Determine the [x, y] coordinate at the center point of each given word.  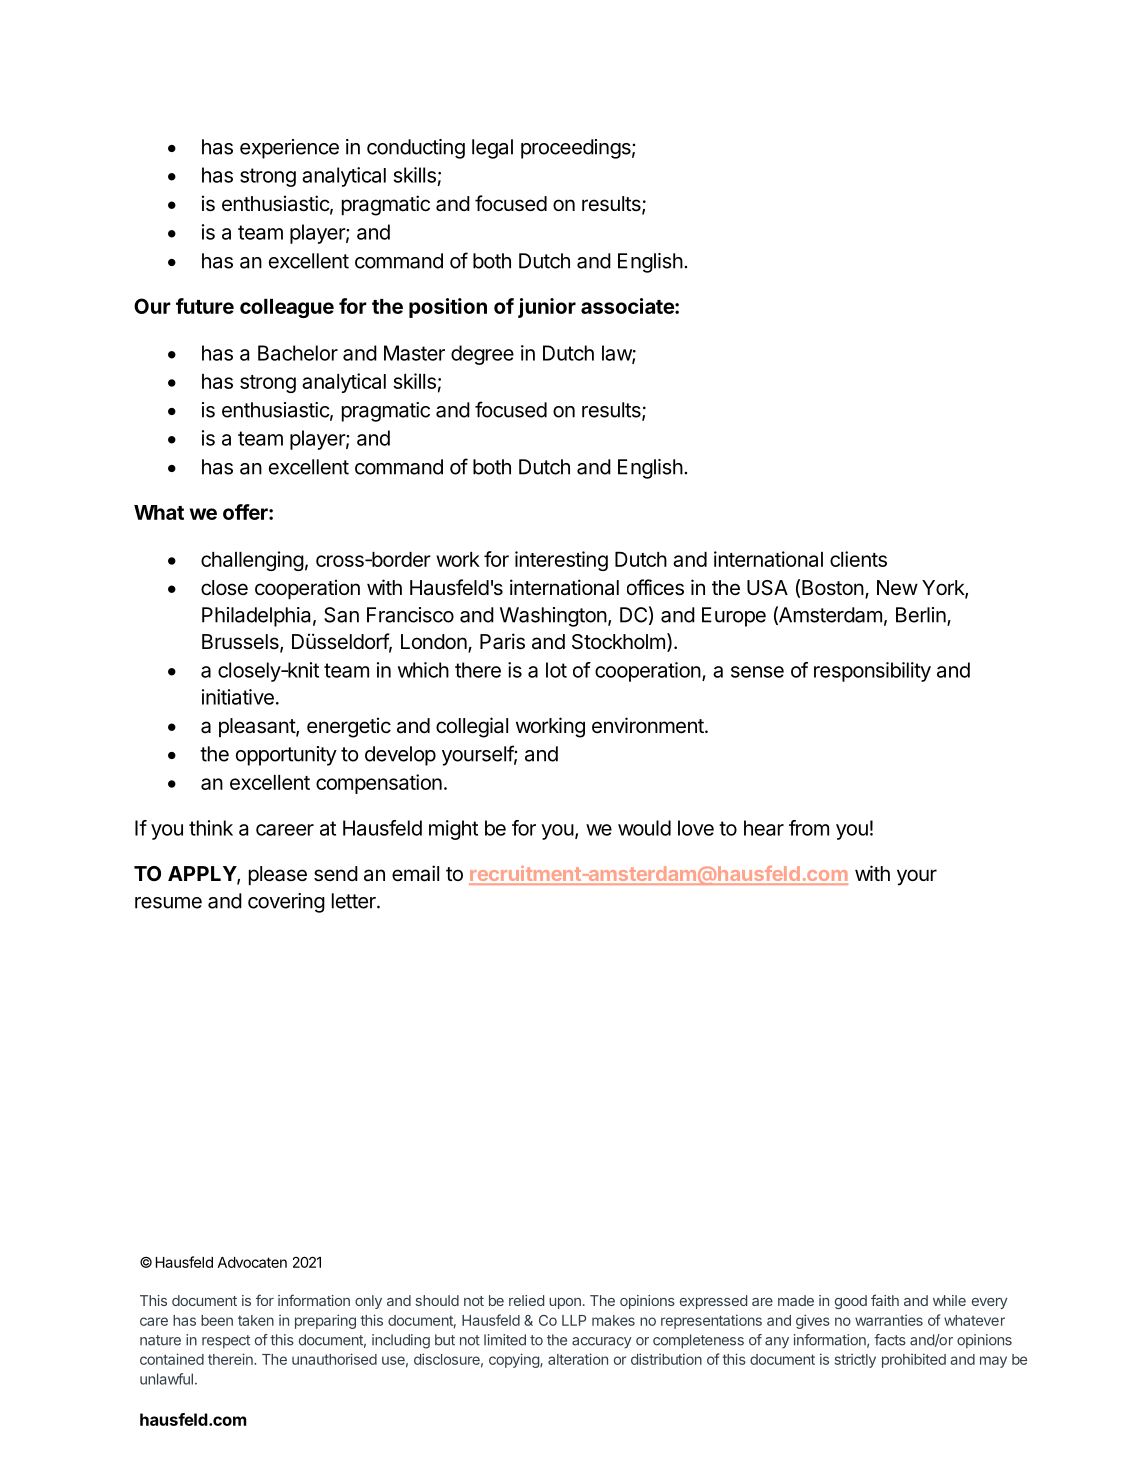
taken [256, 1320]
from [809, 828]
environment [649, 725]
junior [547, 308]
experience [289, 149]
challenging [252, 561]
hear [764, 828]
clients [858, 559]
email [415, 873]
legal [492, 149]
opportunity [286, 756]
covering [286, 903]
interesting [561, 561]
